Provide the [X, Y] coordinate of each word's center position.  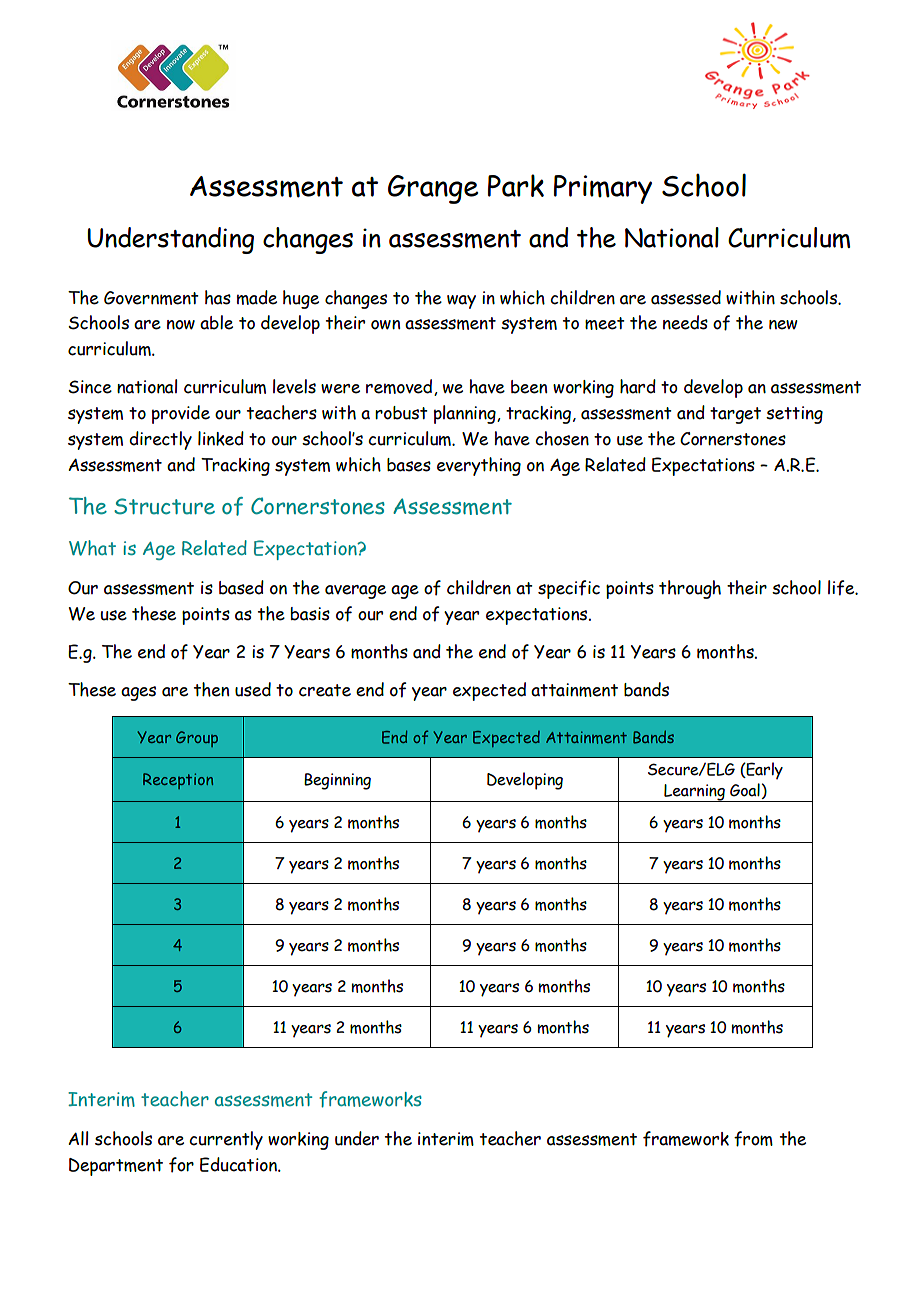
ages [138, 693]
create [325, 690]
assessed [686, 297]
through [690, 589]
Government [151, 298]
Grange [433, 189]
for [181, 1165]
